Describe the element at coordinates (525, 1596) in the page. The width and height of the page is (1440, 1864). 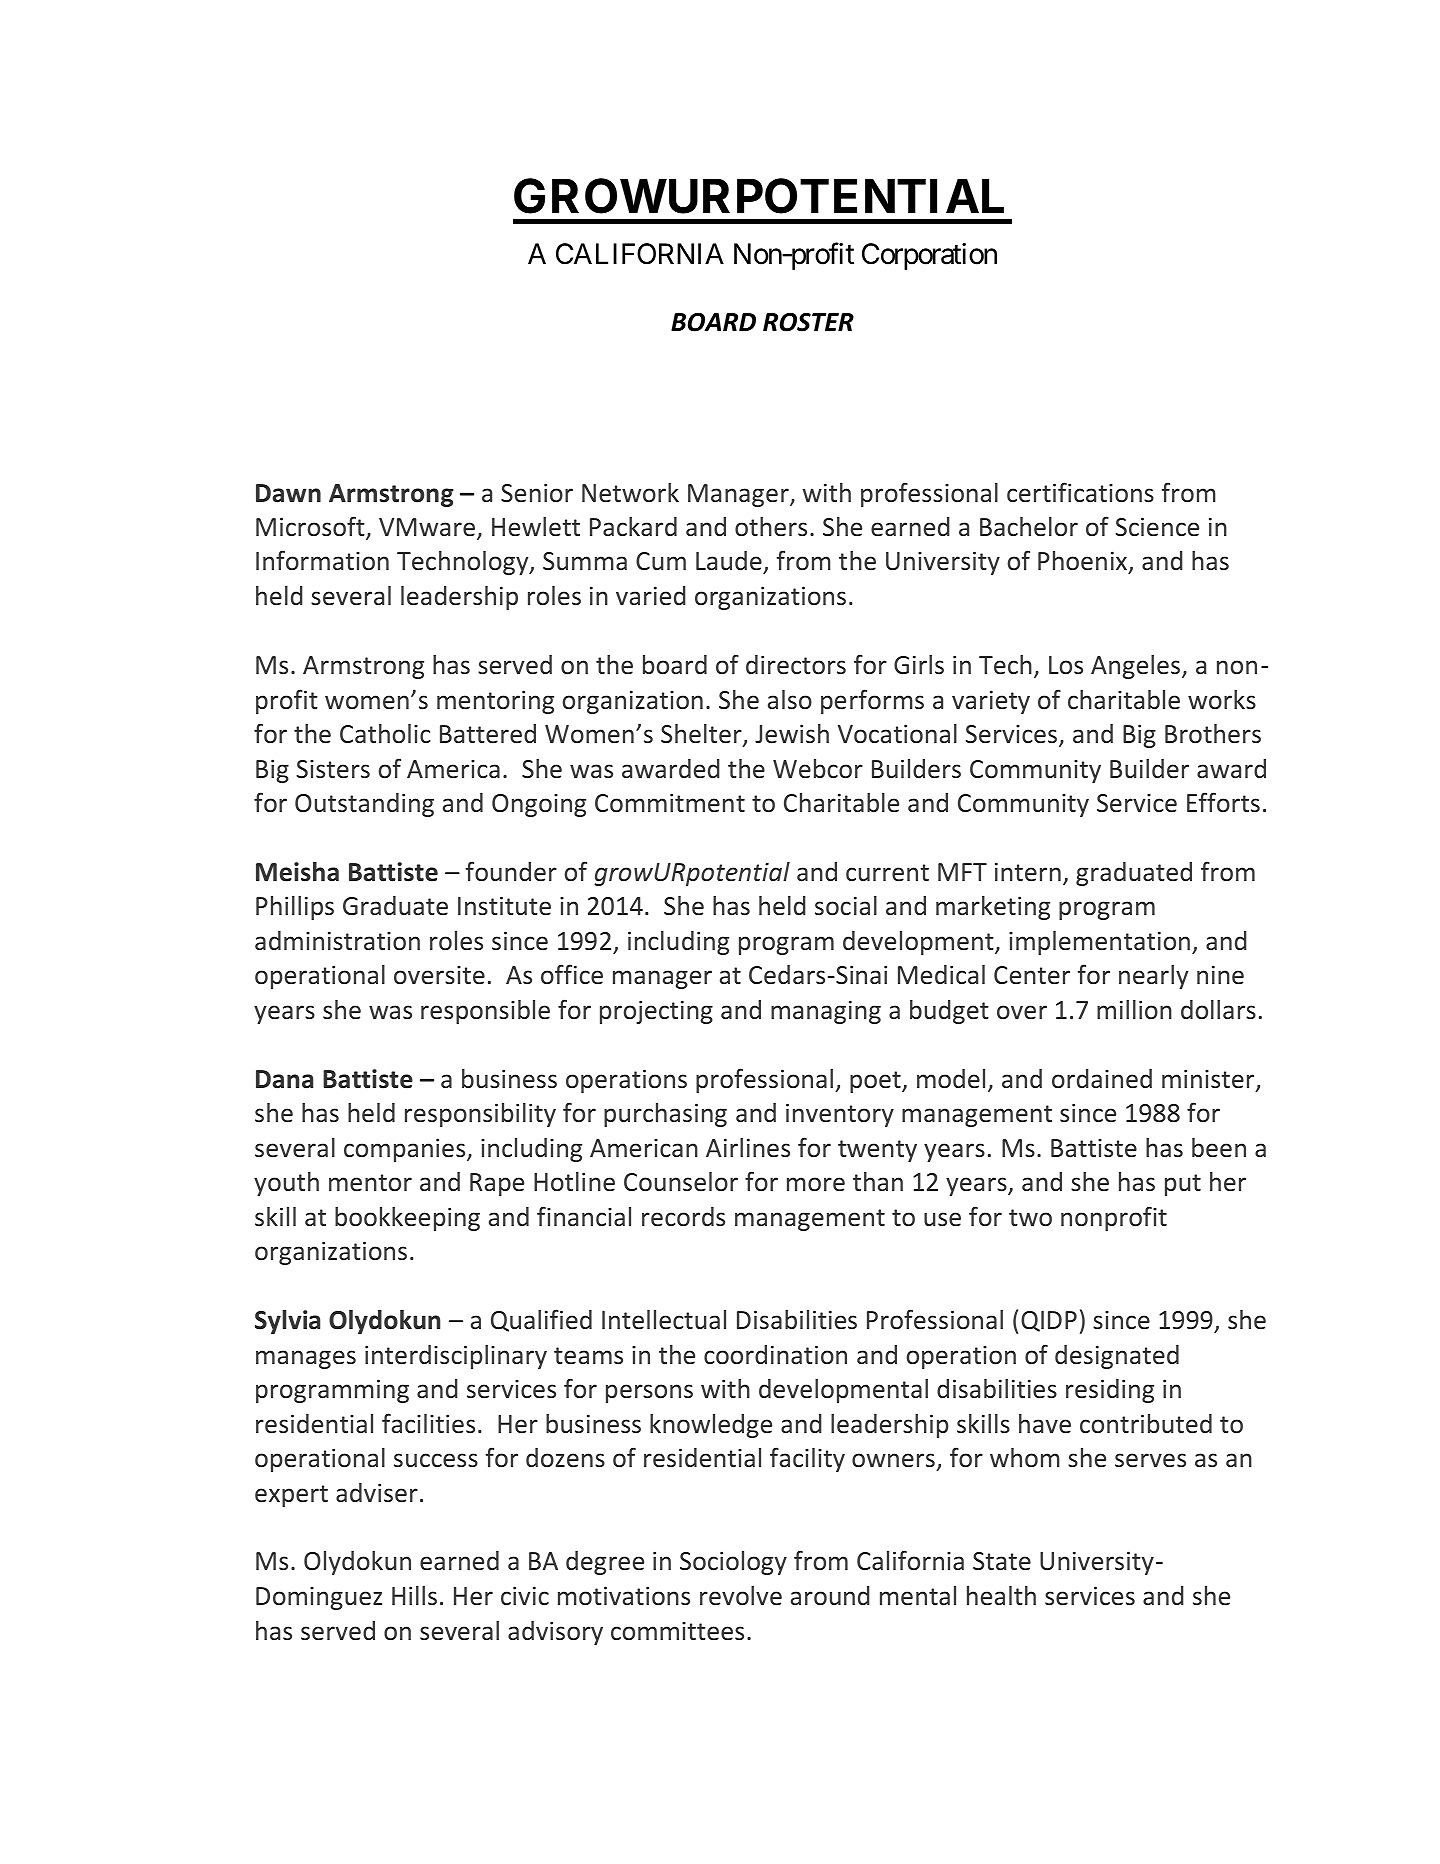
I see `civic` at that location.
